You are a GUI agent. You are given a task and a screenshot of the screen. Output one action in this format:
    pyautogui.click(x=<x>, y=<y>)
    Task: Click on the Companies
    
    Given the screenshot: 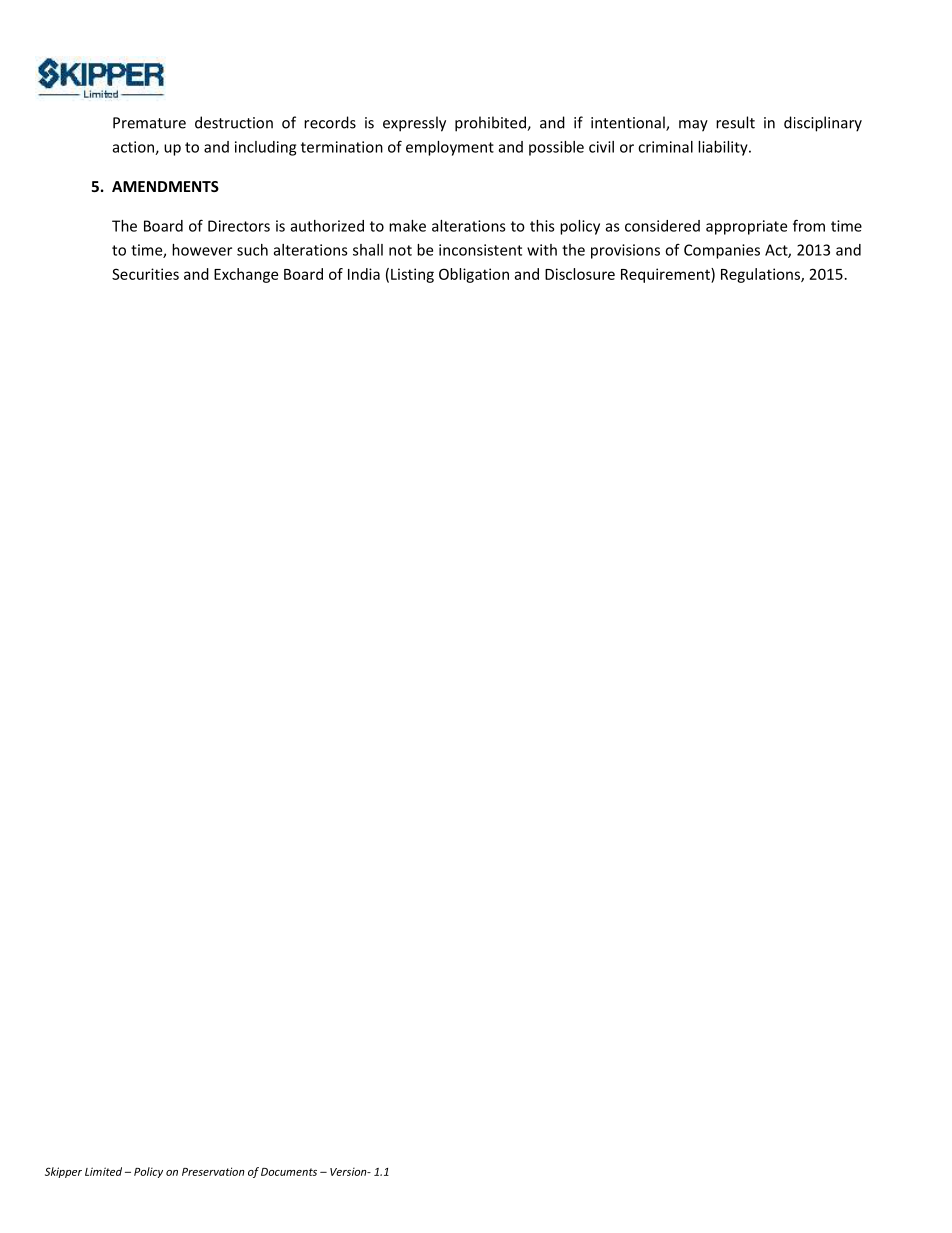 What is the action you would take?
    pyautogui.click(x=722, y=251)
